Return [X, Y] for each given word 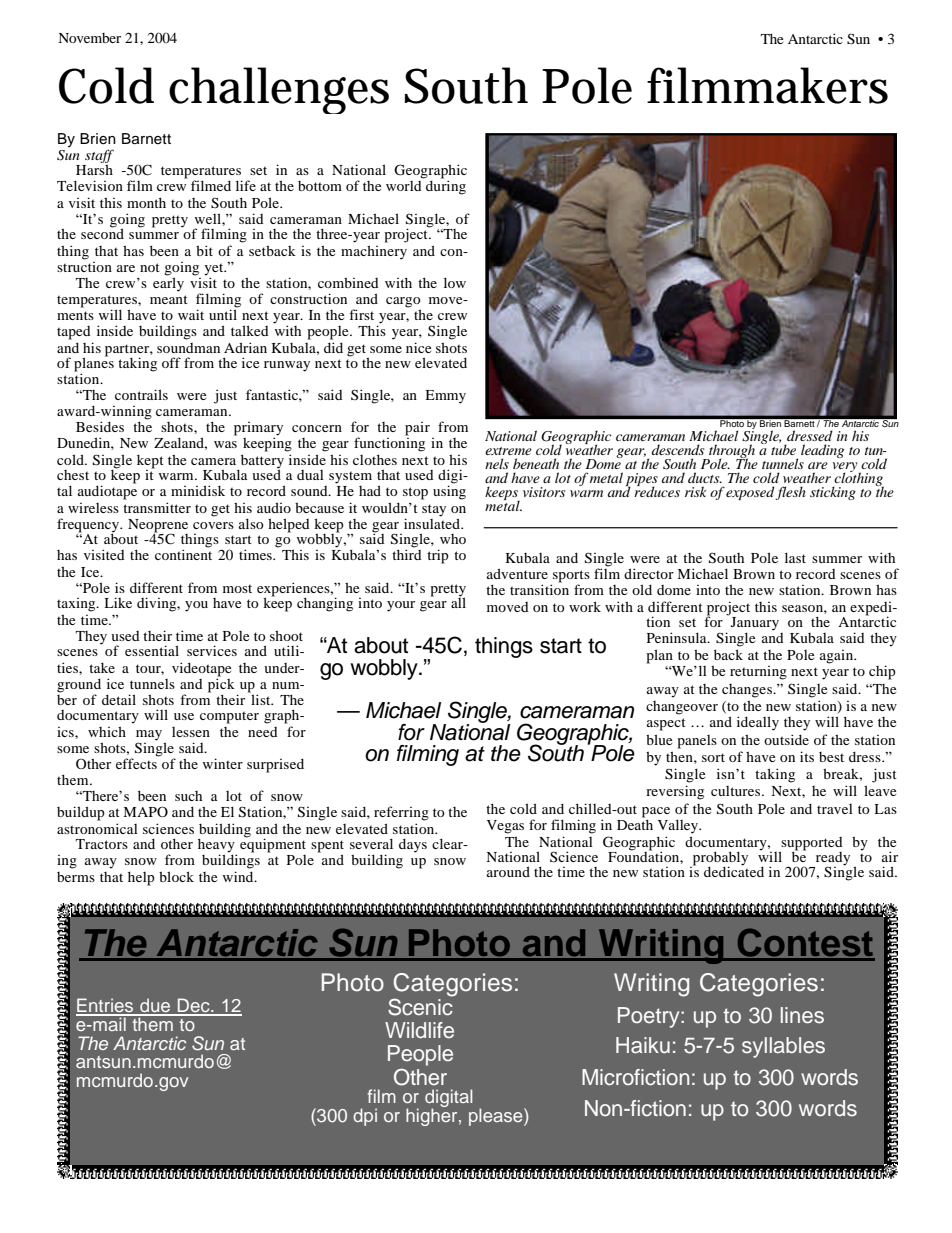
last [795, 557]
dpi [365, 1117]
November [90, 38]
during [446, 187]
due [155, 1006]
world [404, 186]
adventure [517, 573]
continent [183, 554]
